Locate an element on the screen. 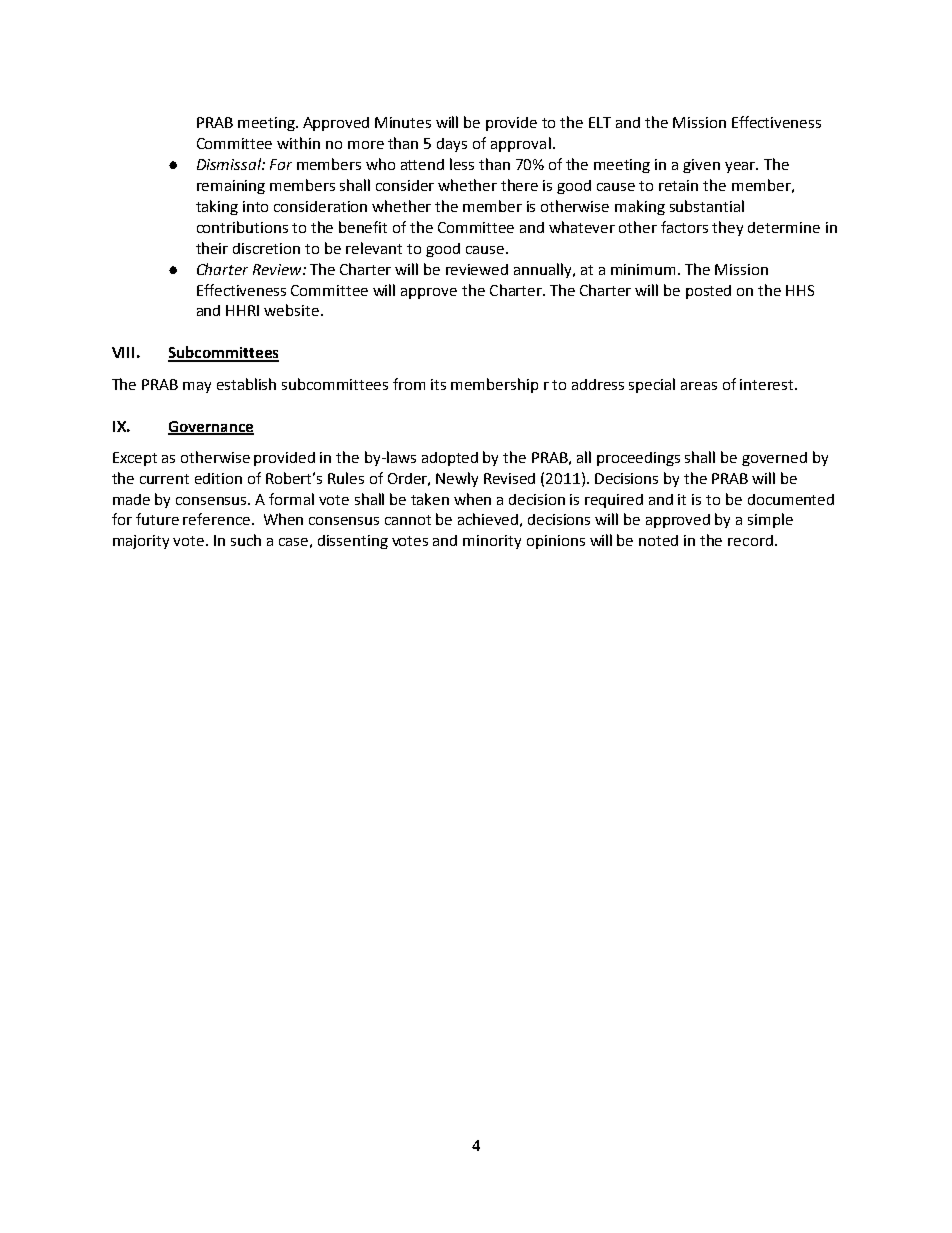 Image resolution: width=952 pixels, height=1233 pixels. governed is located at coordinates (774, 459).
